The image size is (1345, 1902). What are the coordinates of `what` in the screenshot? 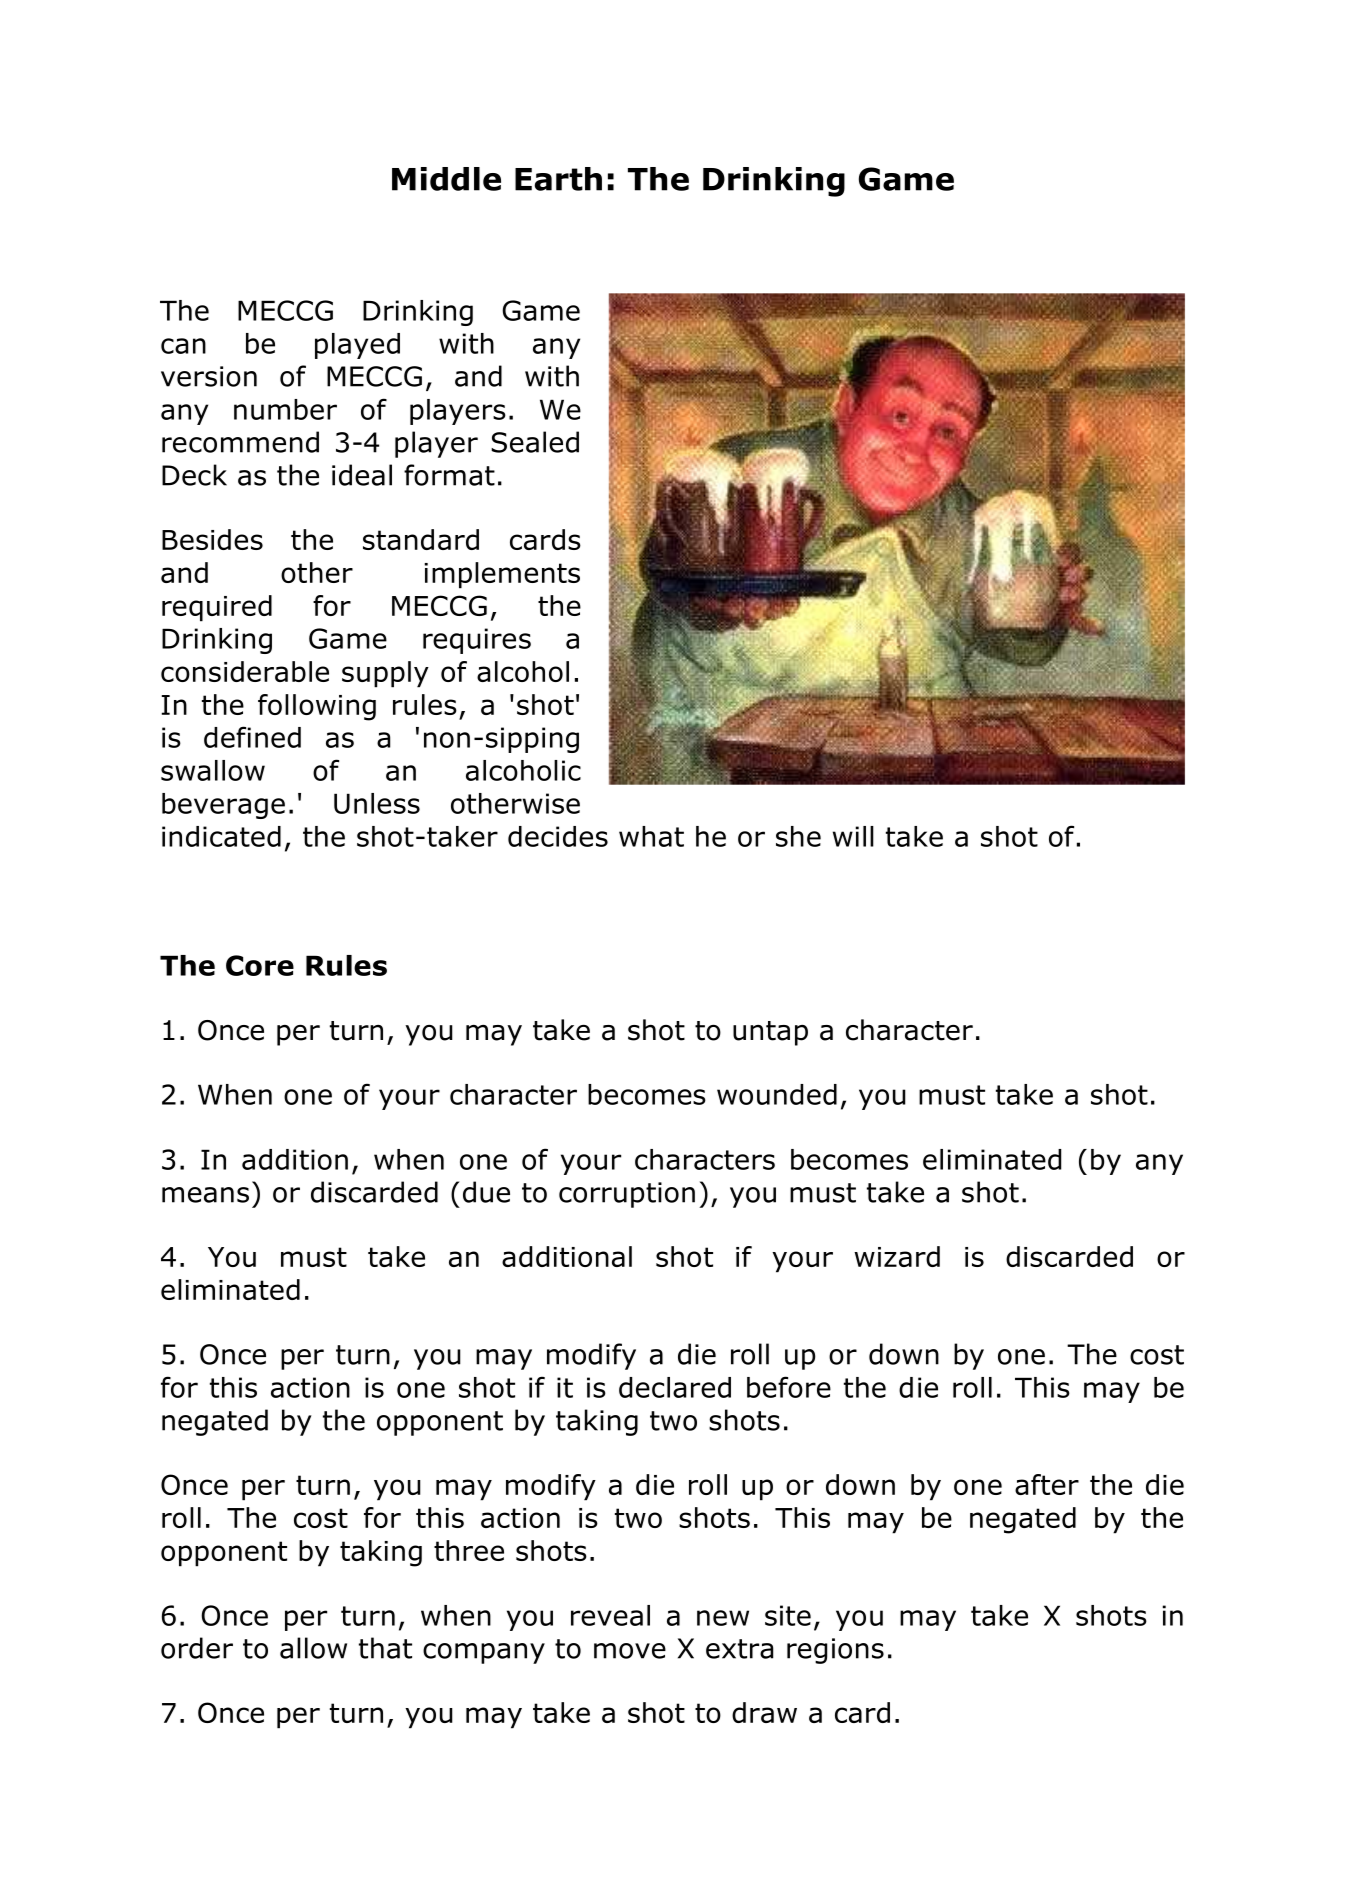 It's located at (651, 836).
